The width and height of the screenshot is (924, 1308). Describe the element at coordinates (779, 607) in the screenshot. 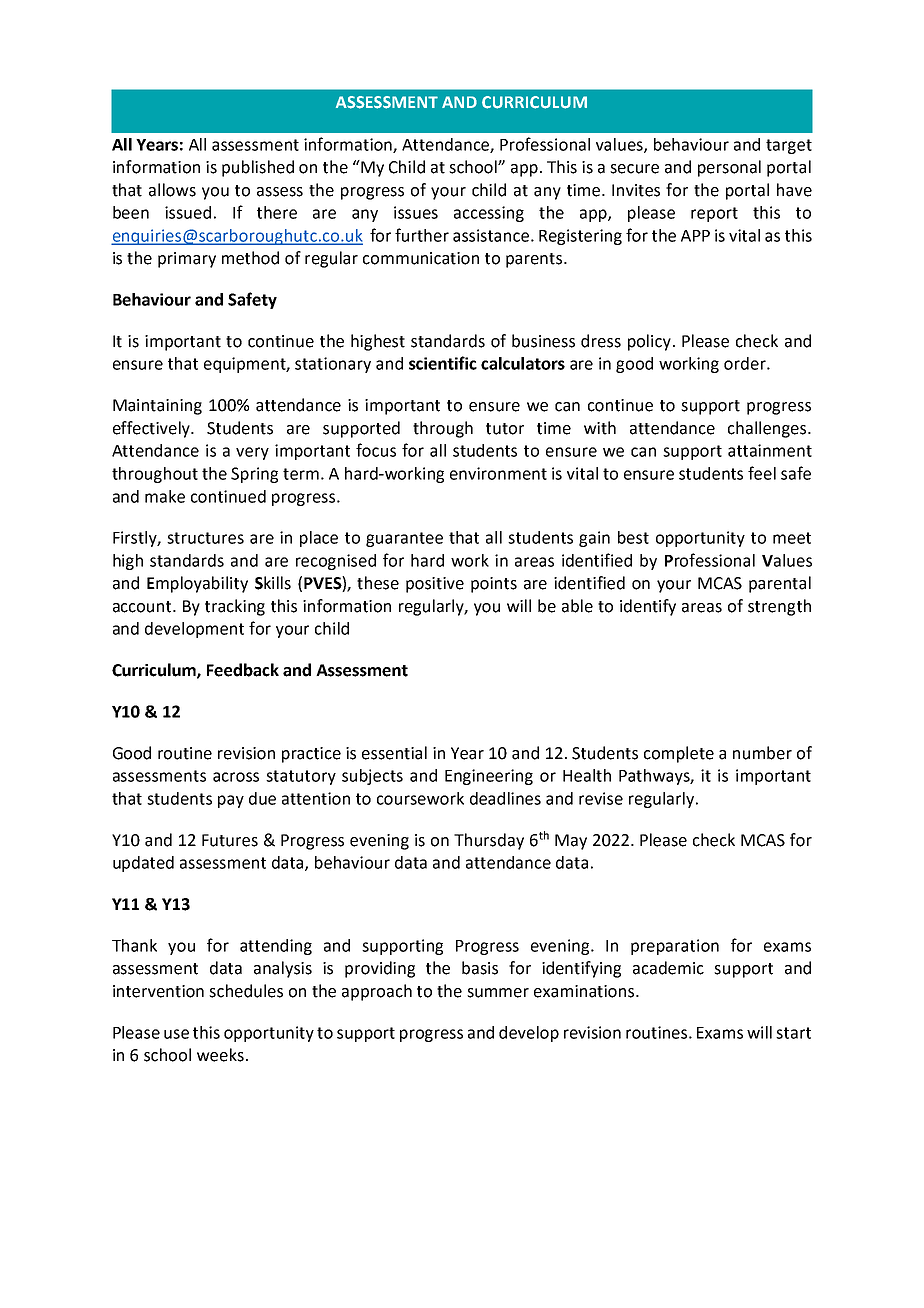

I see `strength` at that location.
